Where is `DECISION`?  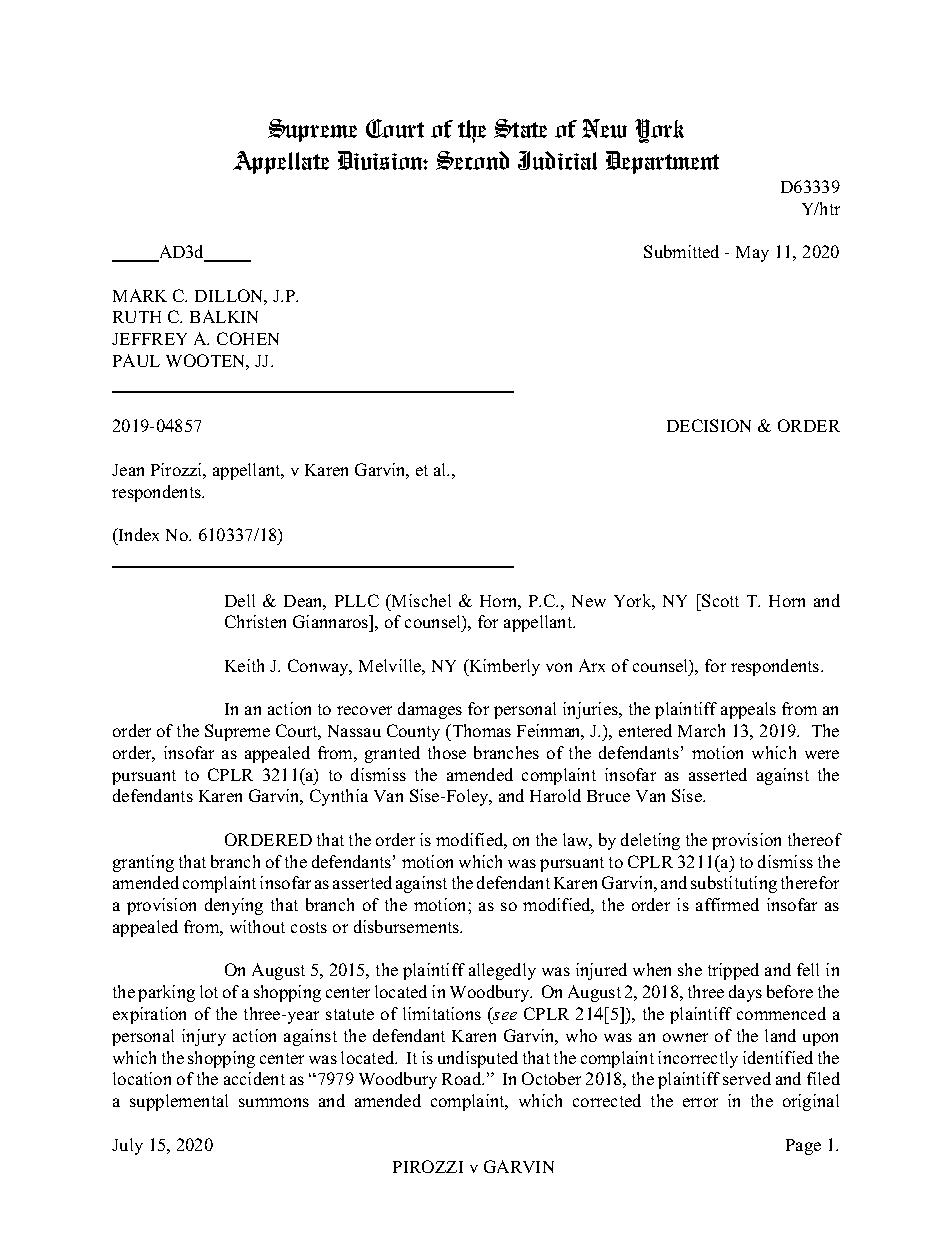
DECISION is located at coordinates (709, 425).
